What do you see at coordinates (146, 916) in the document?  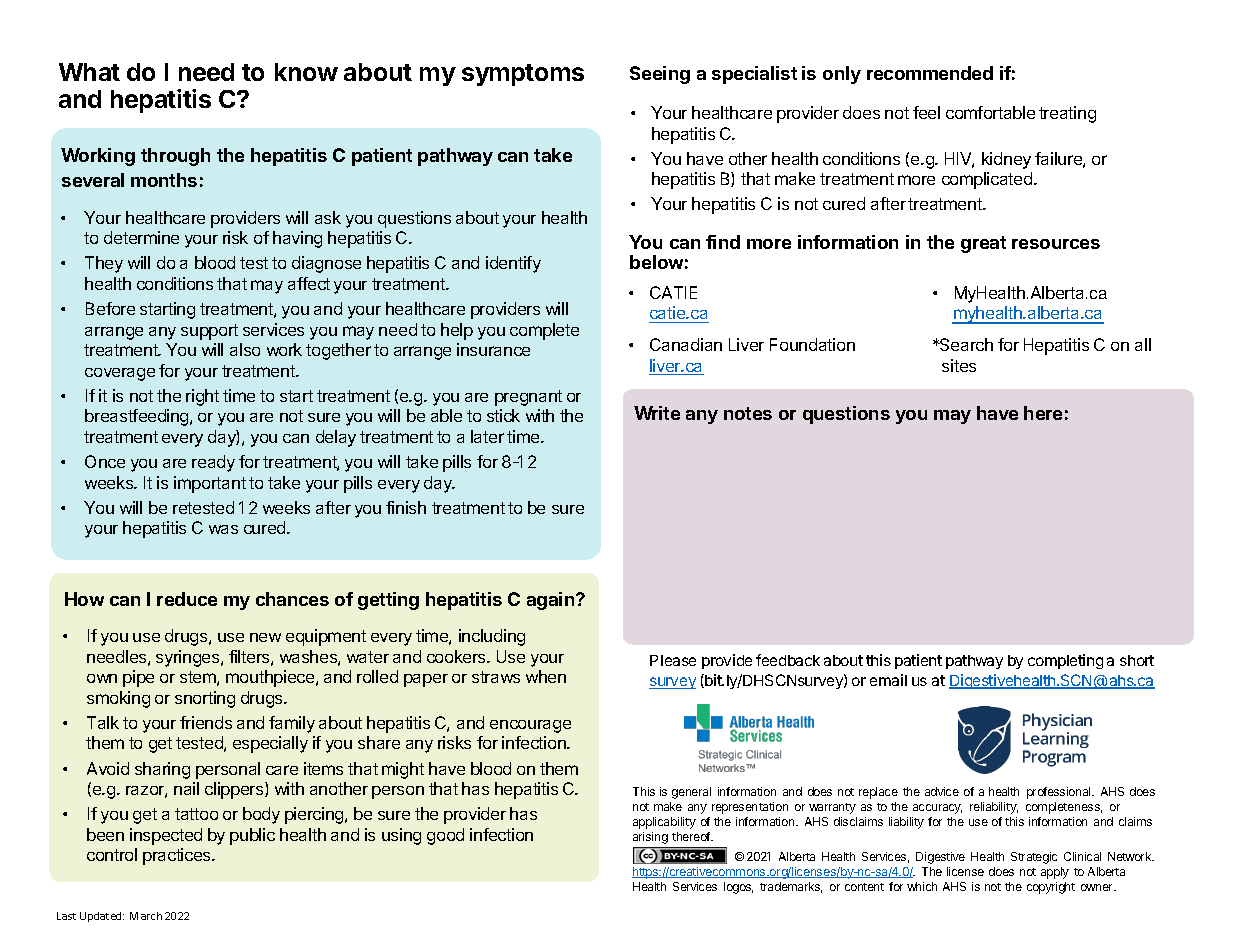 I see `March` at bounding box center [146, 916].
